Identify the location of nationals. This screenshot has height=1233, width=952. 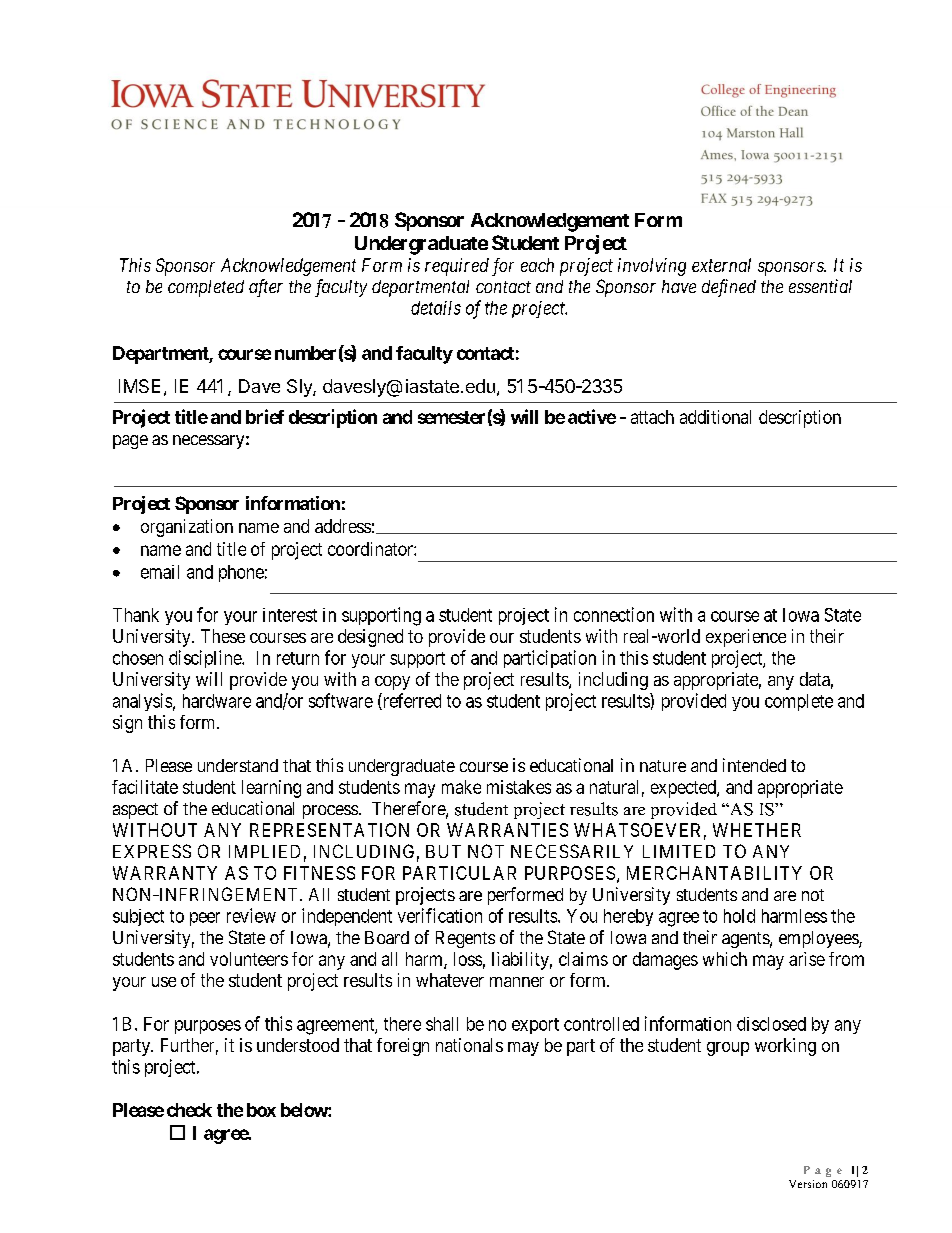
(469, 1045).
